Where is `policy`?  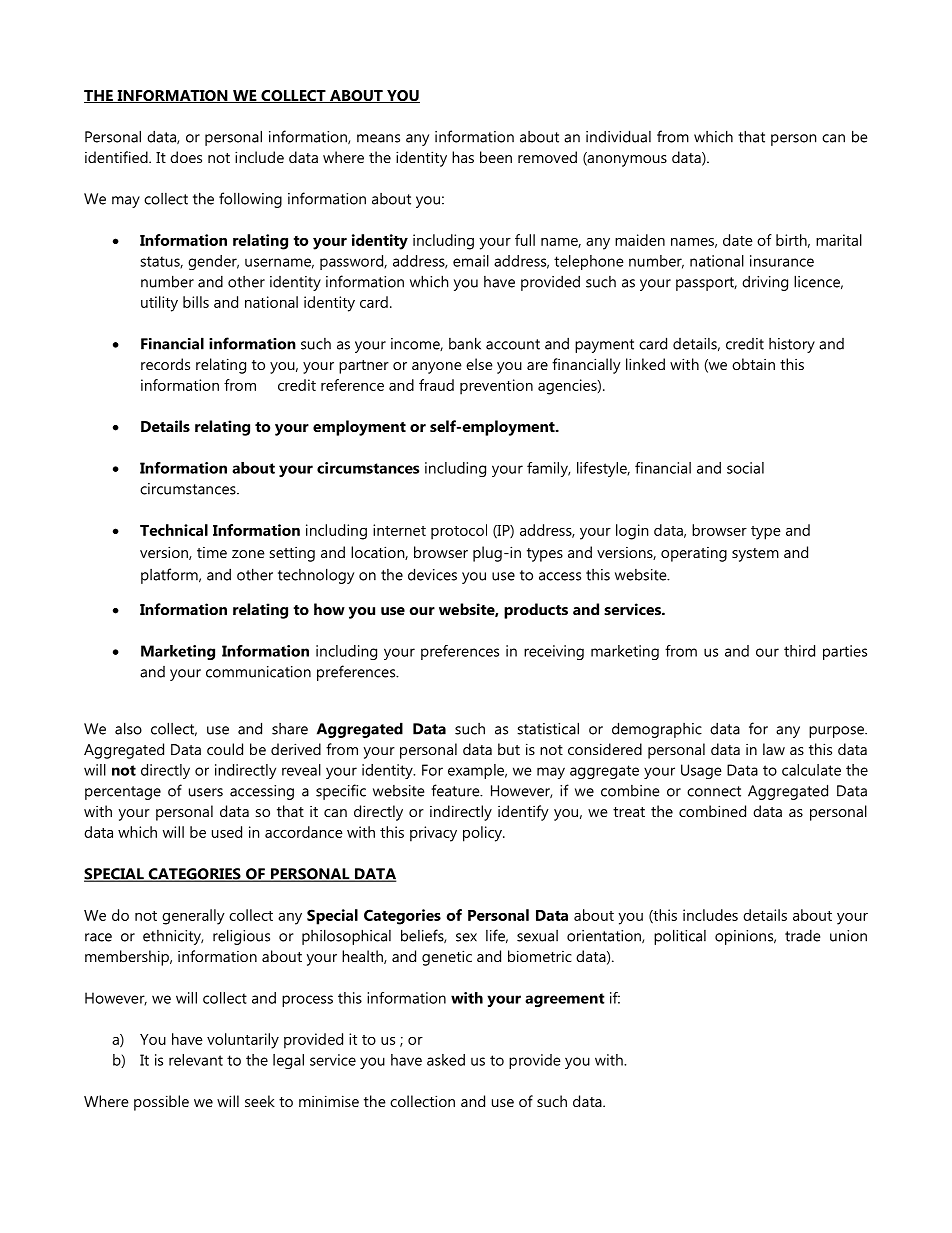 policy is located at coordinates (483, 834).
